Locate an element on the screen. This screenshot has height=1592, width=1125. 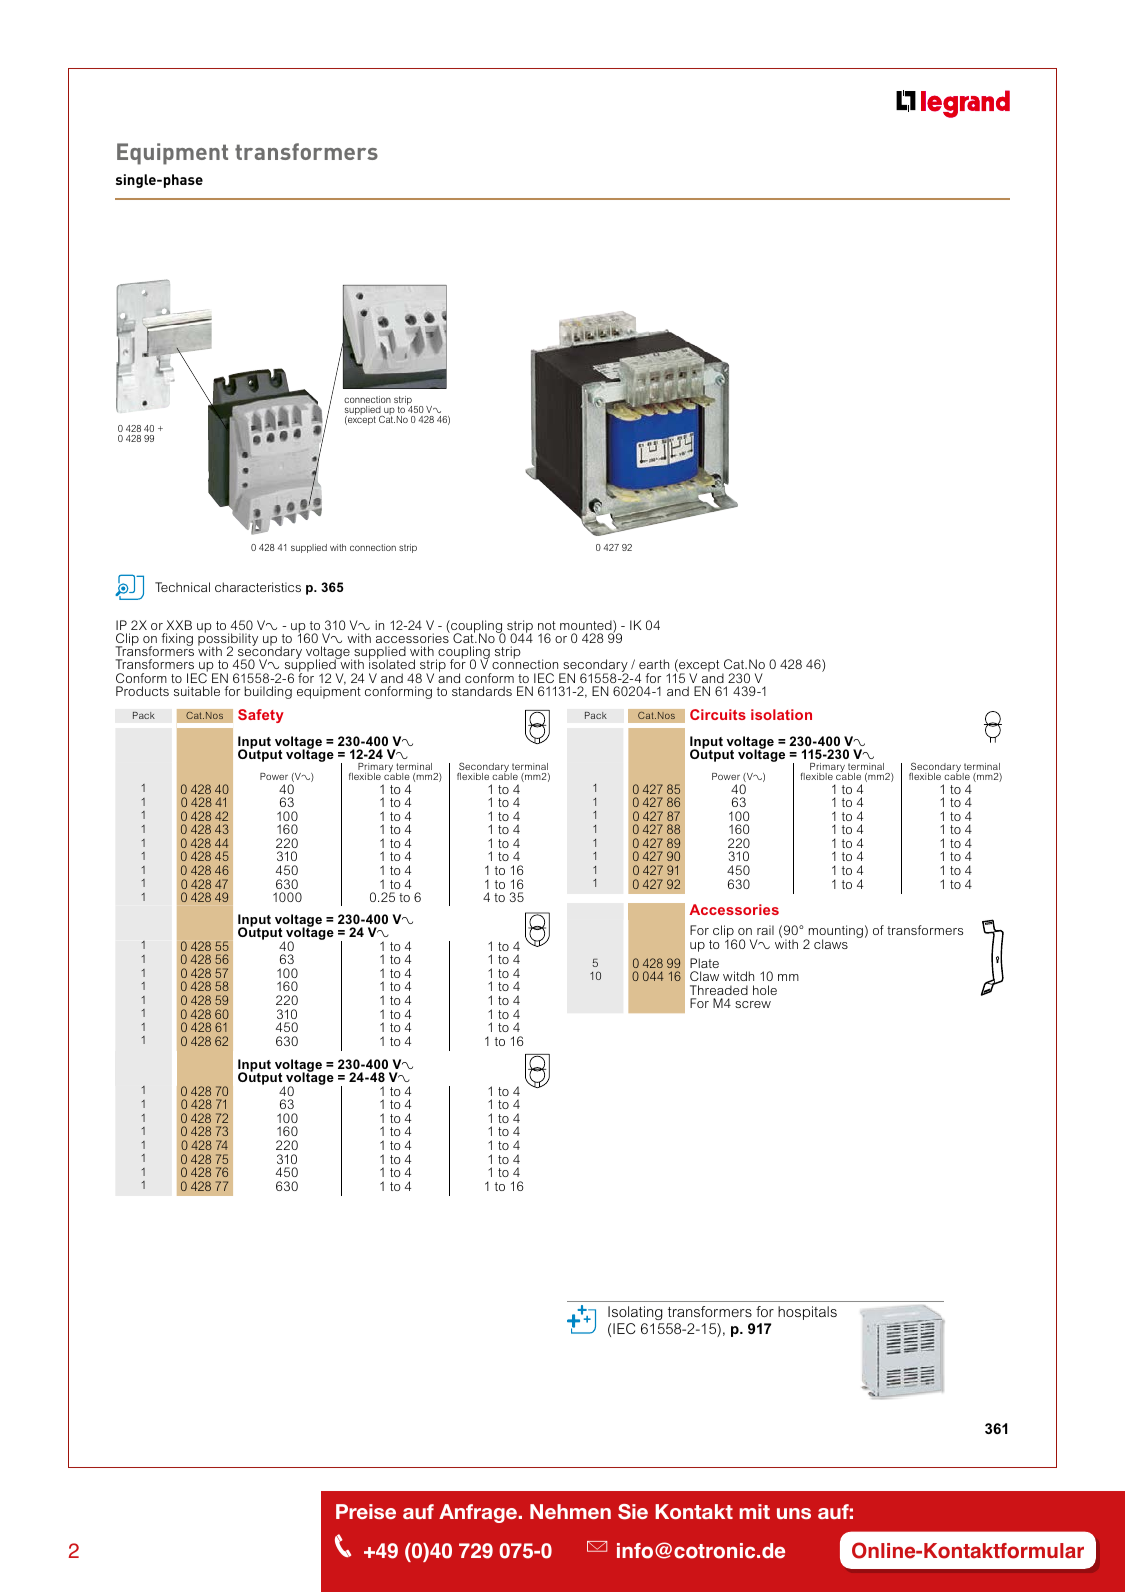
characteristics is located at coordinates (258, 587).
